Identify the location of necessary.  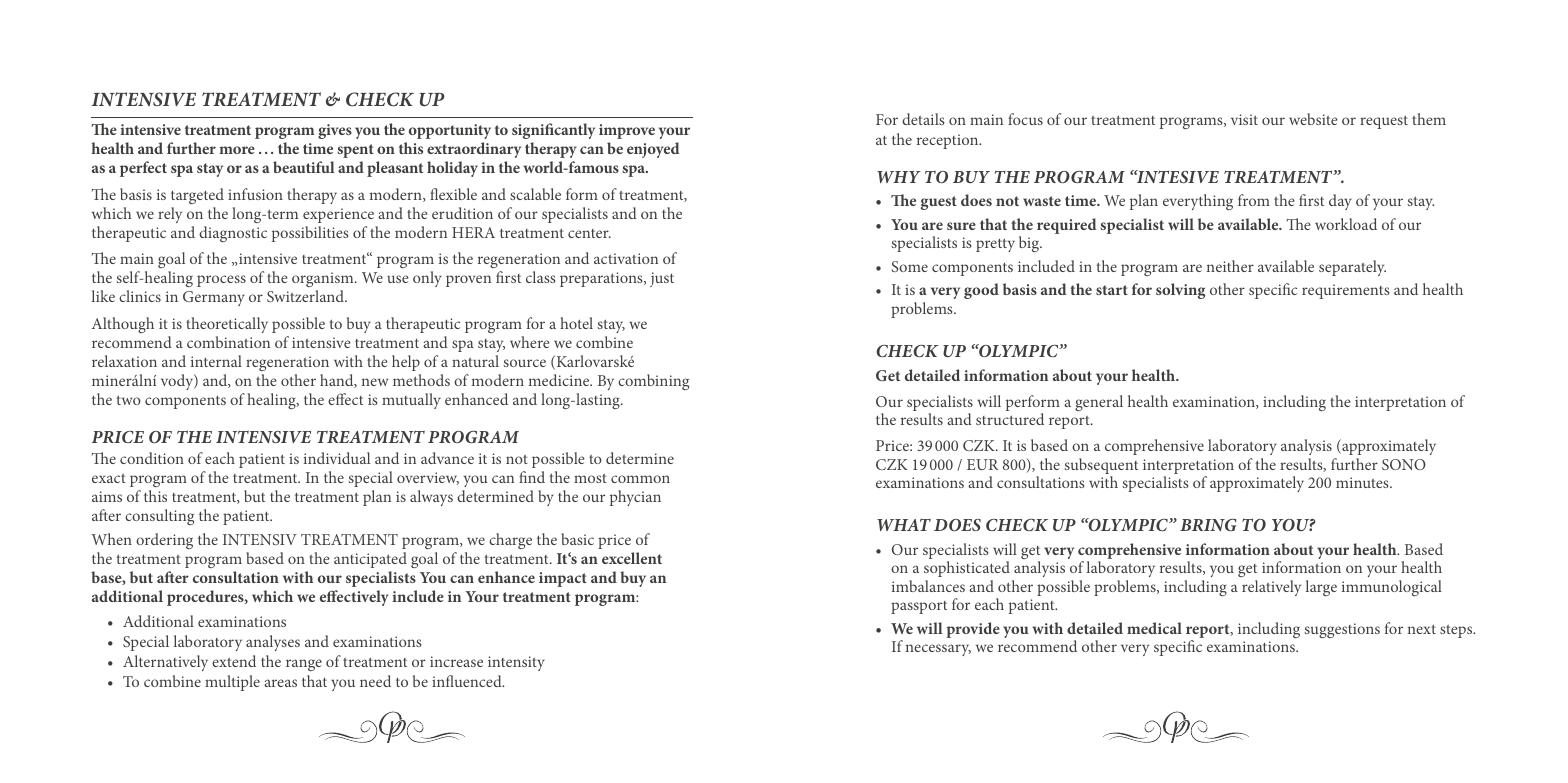
(938, 650).
